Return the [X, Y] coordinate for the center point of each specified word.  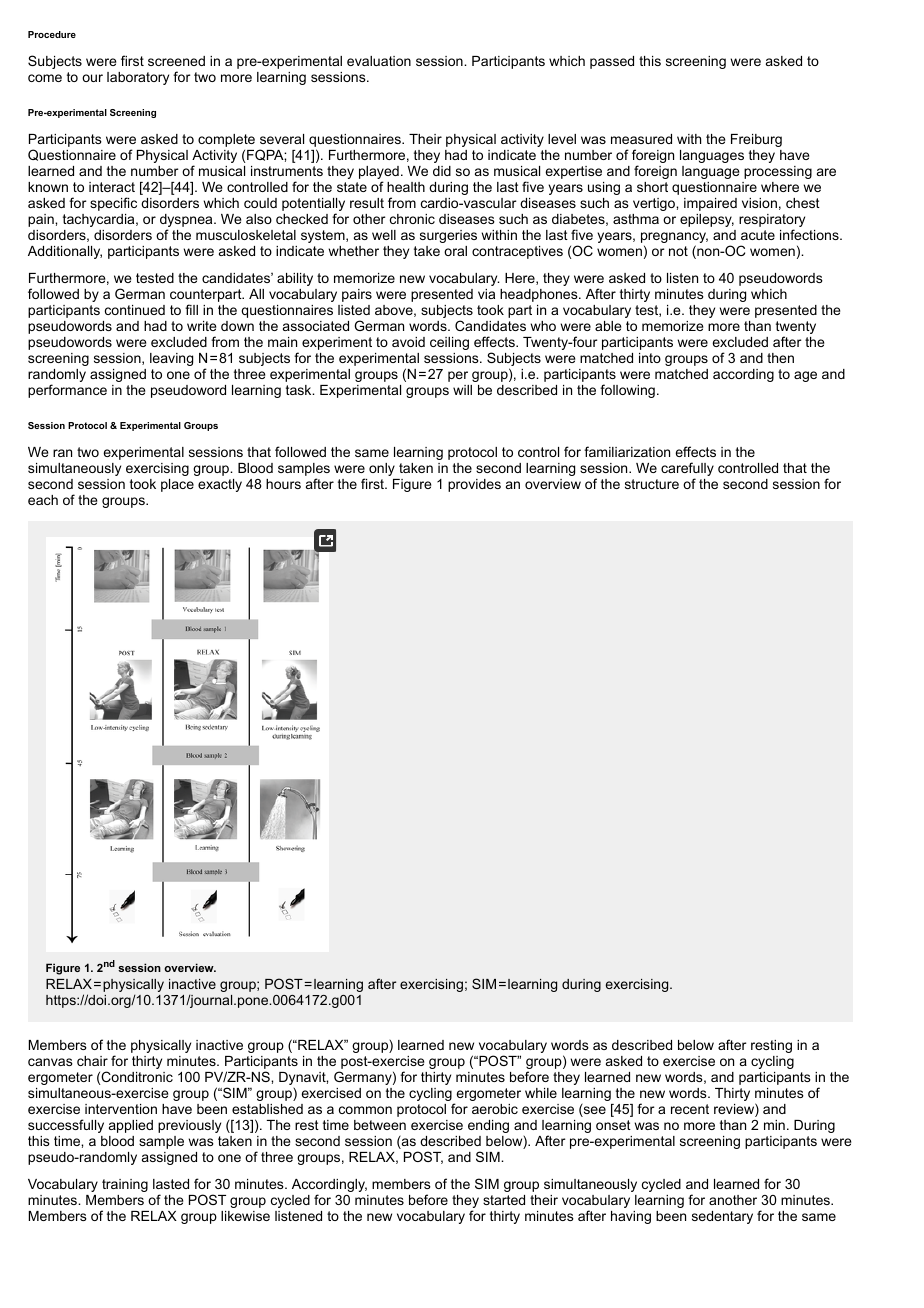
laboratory [138, 78]
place [177, 485]
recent [690, 1109]
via [486, 294]
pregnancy [674, 239]
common [365, 1110]
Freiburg [756, 140]
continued [135, 310]
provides [474, 485]
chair [92, 1061]
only [382, 469]
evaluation [379, 61]
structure [652, 484]
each [43, 500]
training [125, 1185]
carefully [687, 470]
